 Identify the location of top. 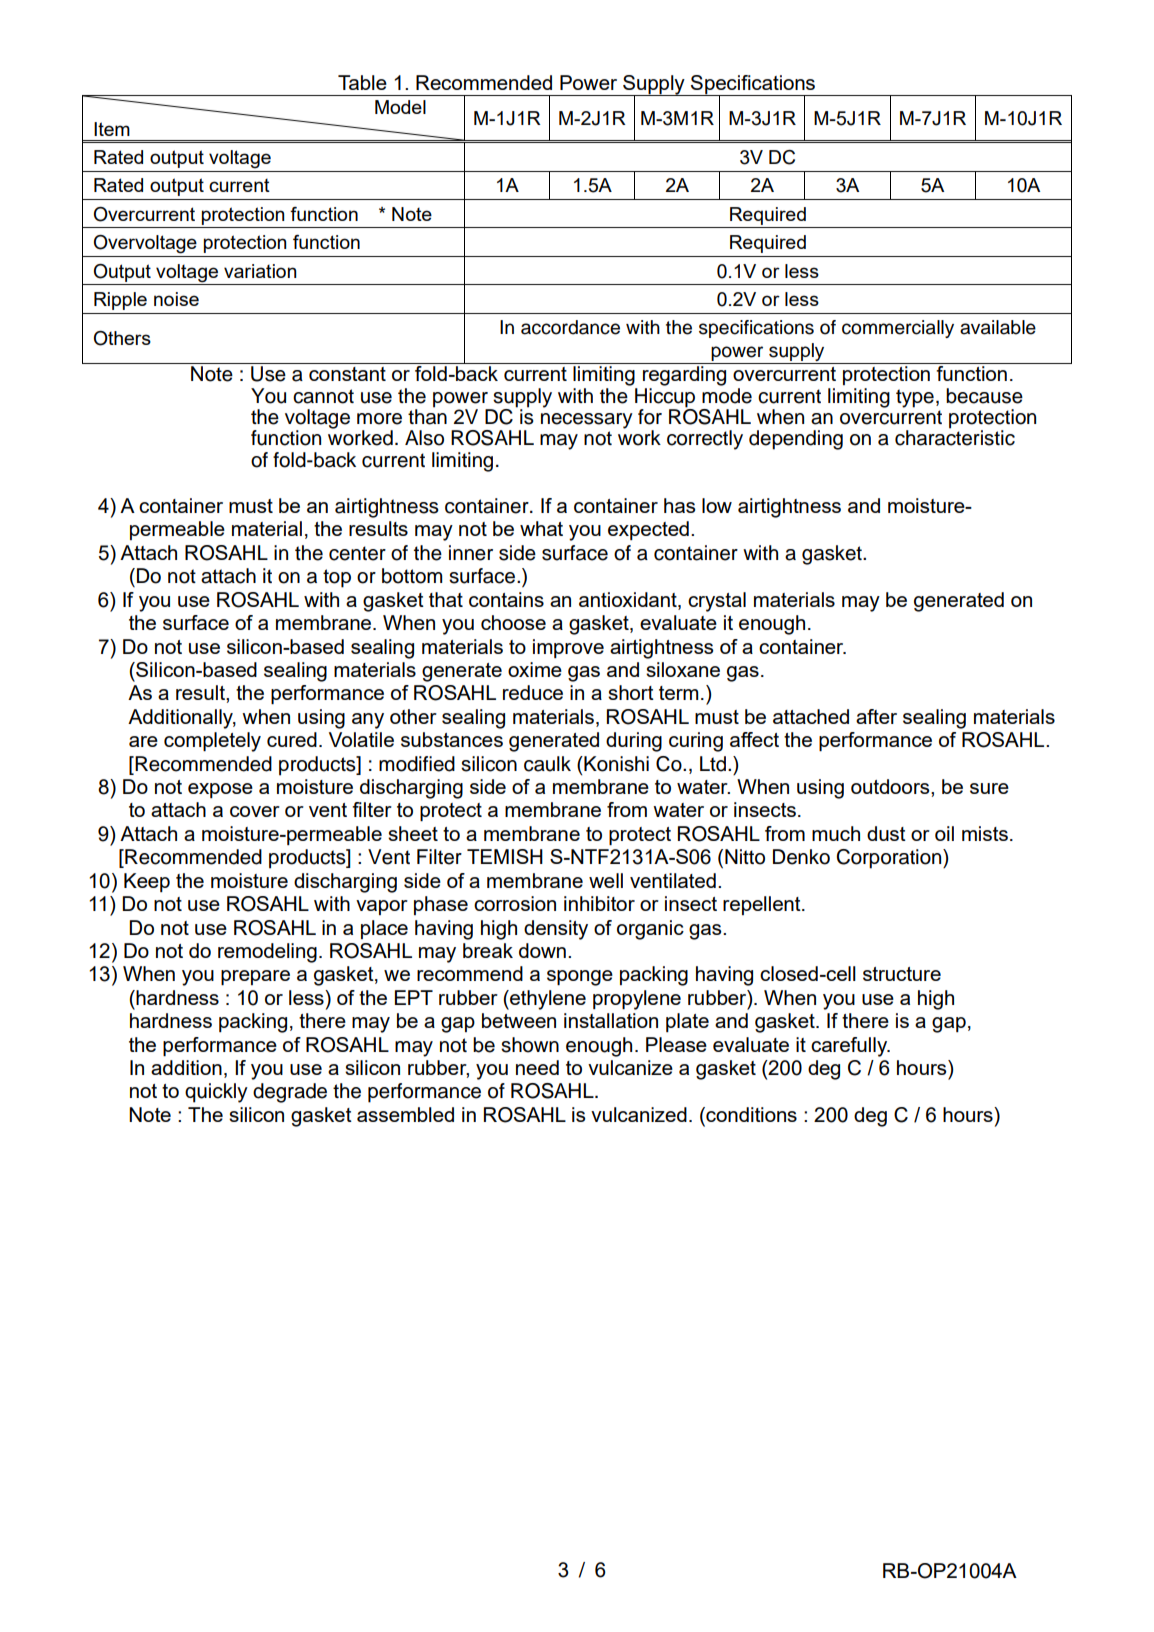
(337, 578).
